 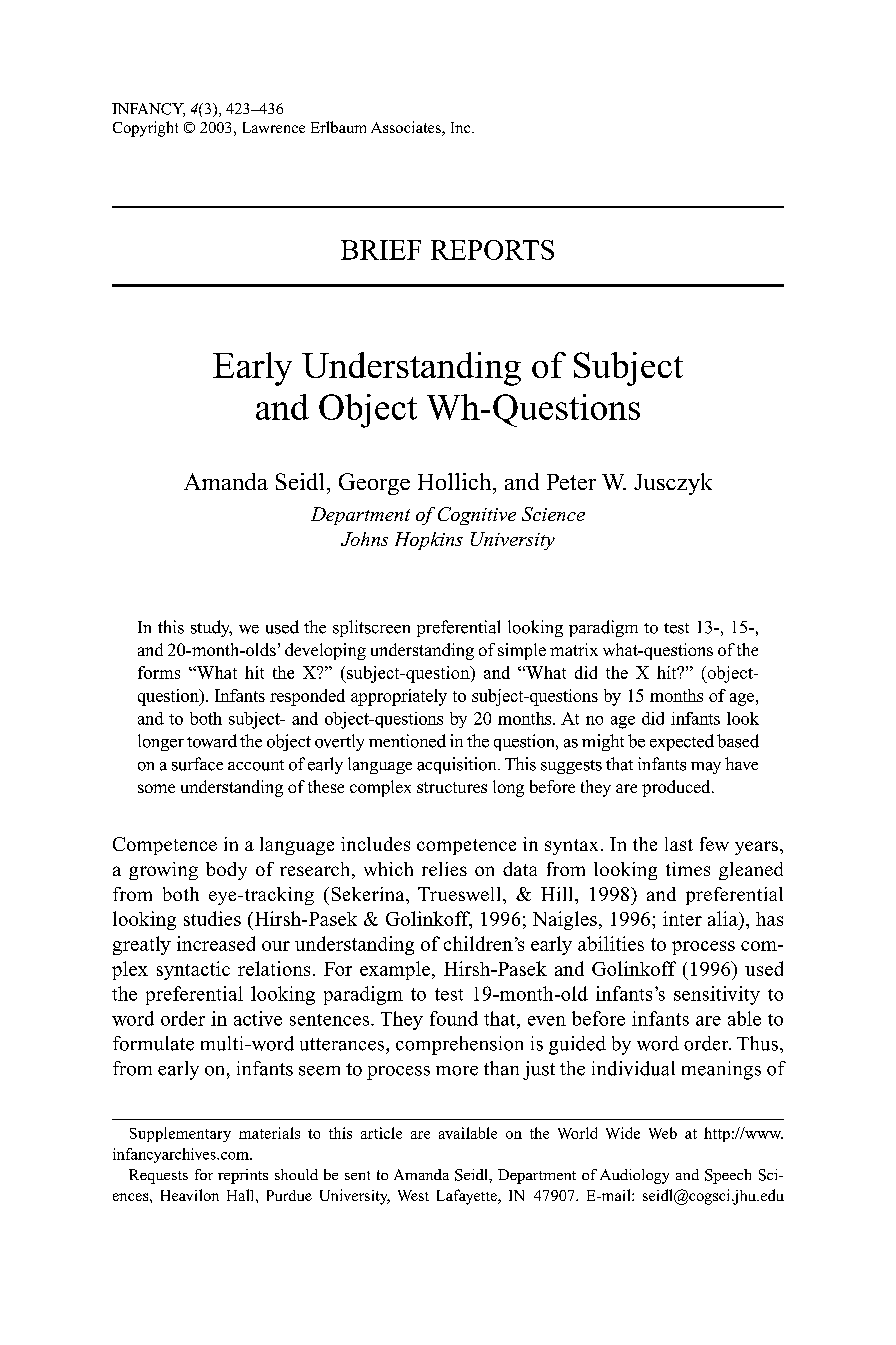 What do you see at coordinates (407, 128) in the document?
I see `Associates` at bounding box center [407, 128].
